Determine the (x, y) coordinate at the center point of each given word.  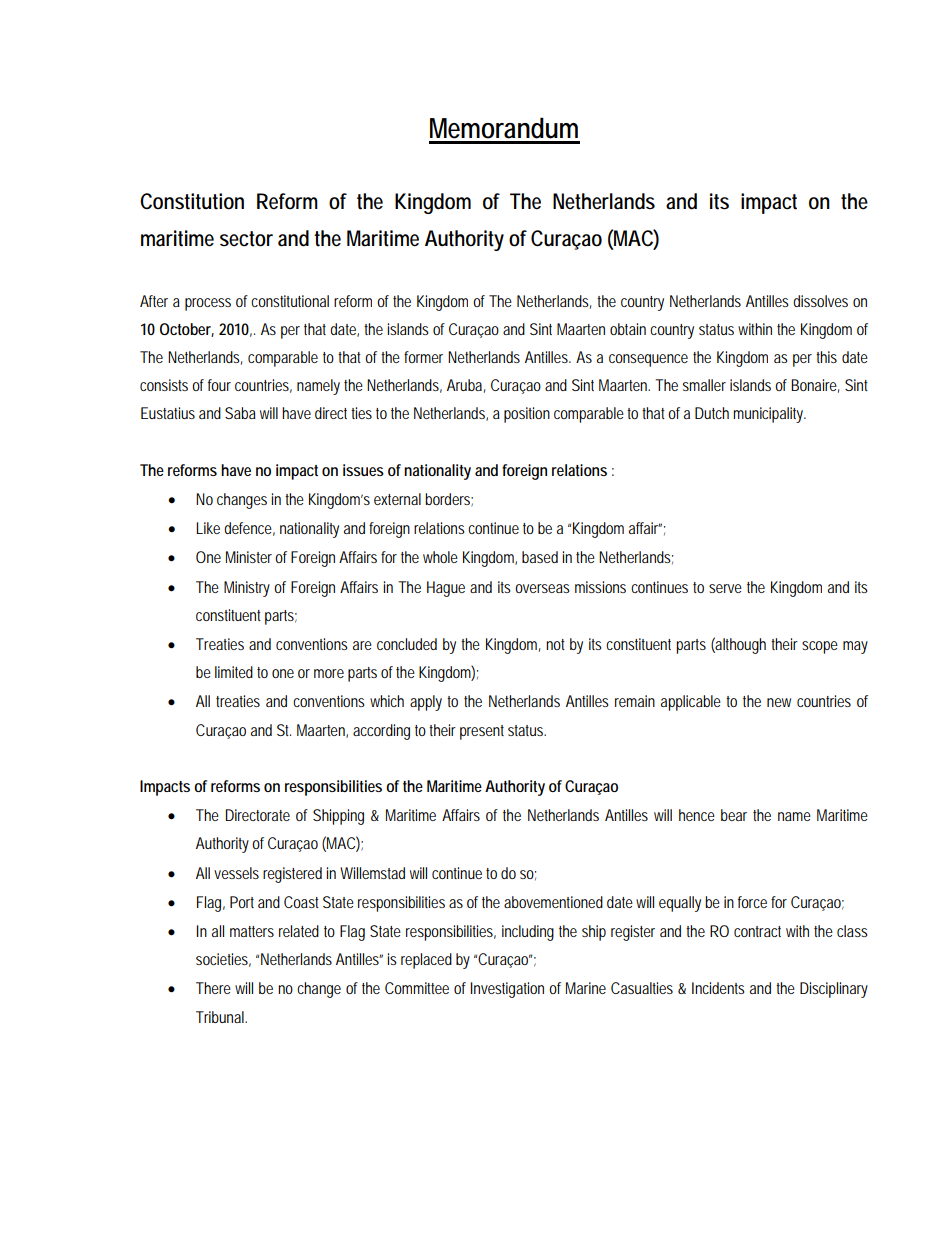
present (482, 732)
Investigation (507, 990)
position (527, 415)
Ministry (247, 589)
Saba (240, 413)
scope (820, 647)
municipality (769, 415)
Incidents (718, 988)
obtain (628, 329)
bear (734, 815)
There (213, 988)
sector (246, 239)
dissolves (820, 301)
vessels (236, 873)
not (555, 644)
